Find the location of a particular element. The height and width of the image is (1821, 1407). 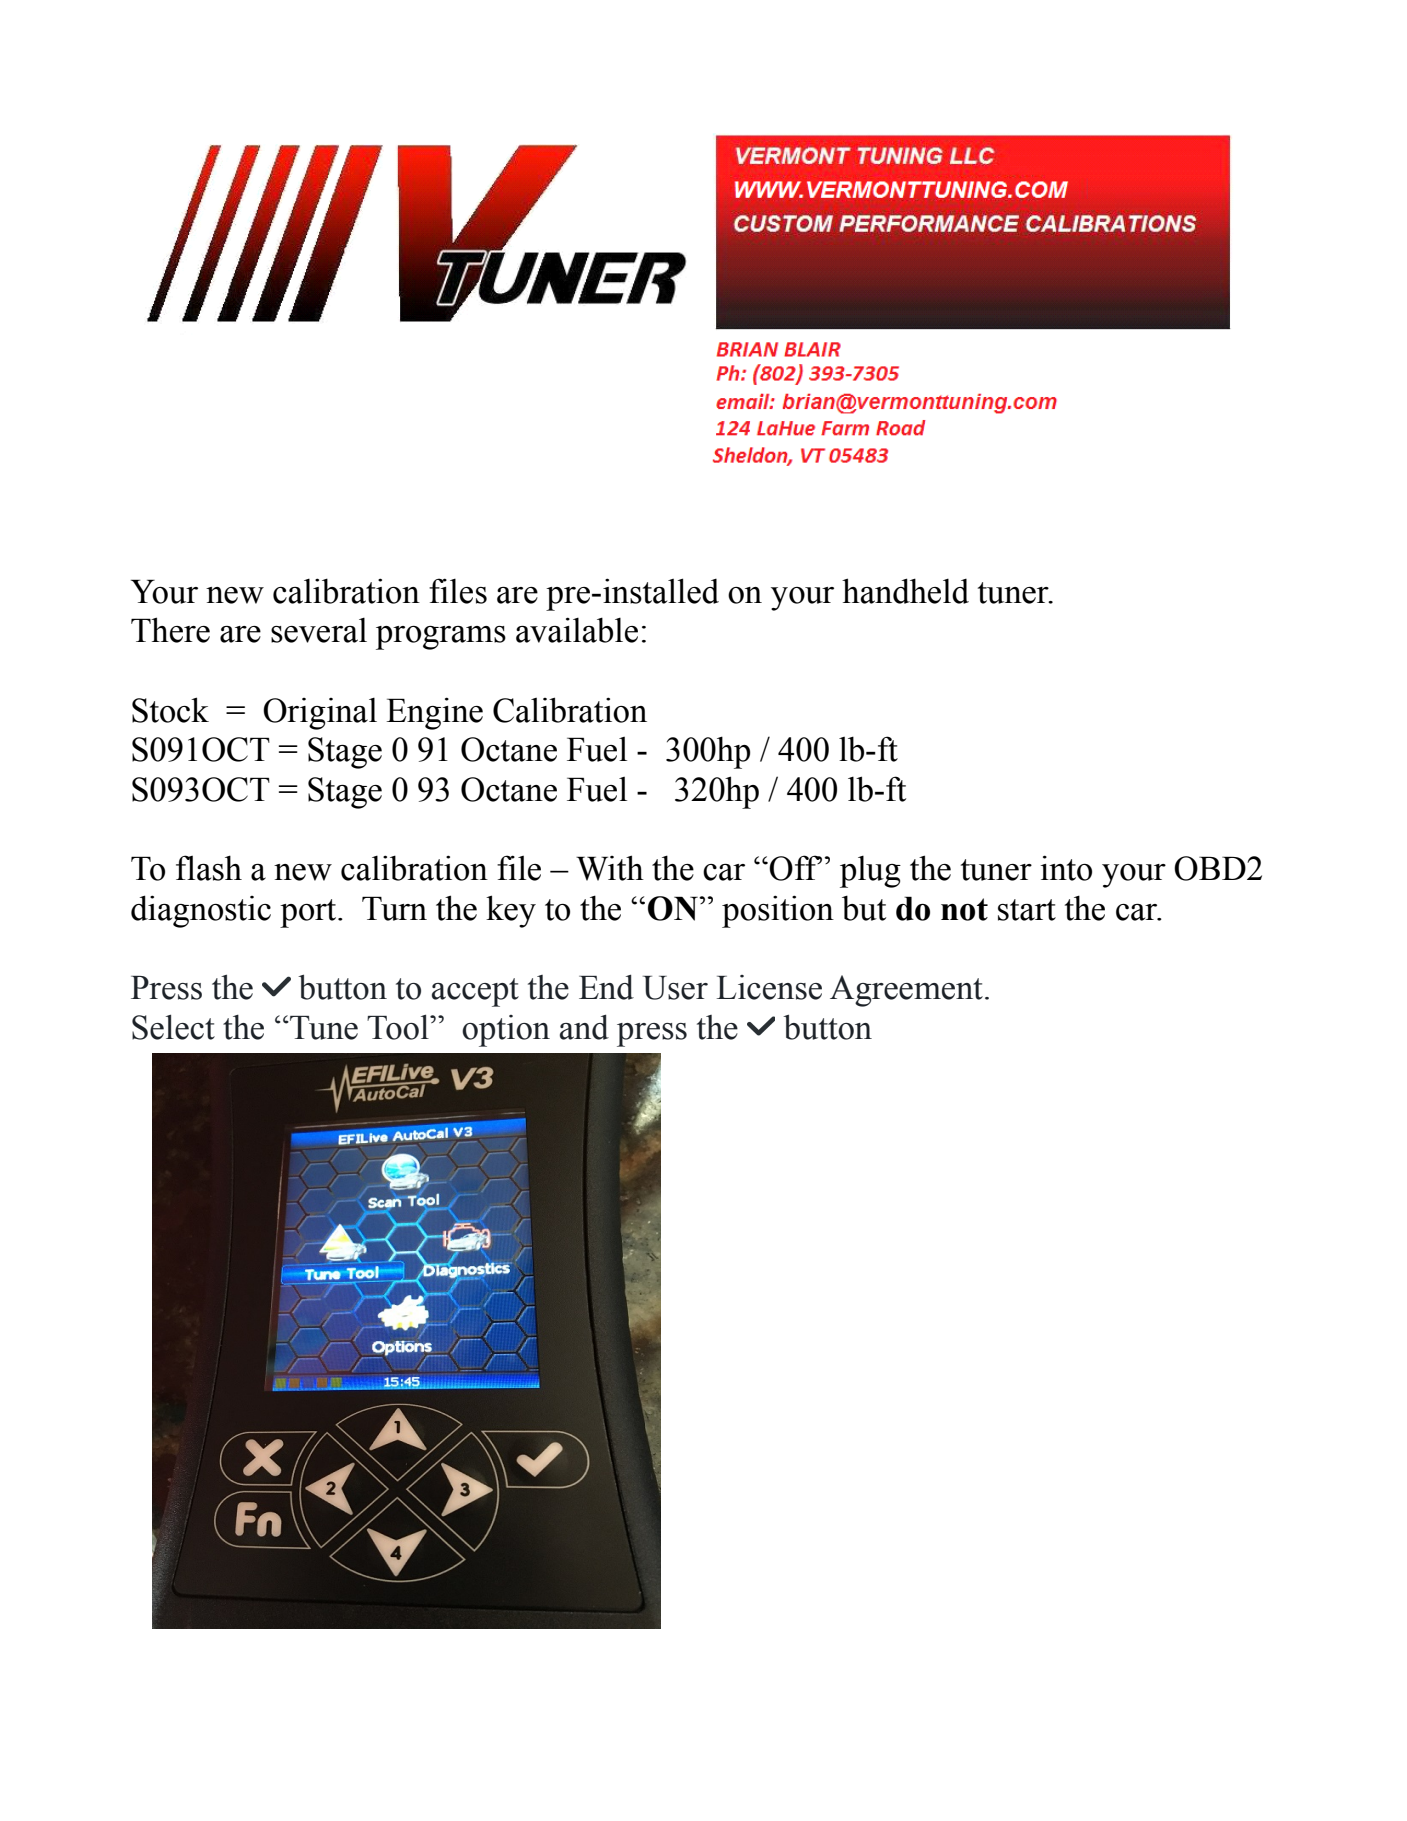

port is located at coordinates (309, 913).
